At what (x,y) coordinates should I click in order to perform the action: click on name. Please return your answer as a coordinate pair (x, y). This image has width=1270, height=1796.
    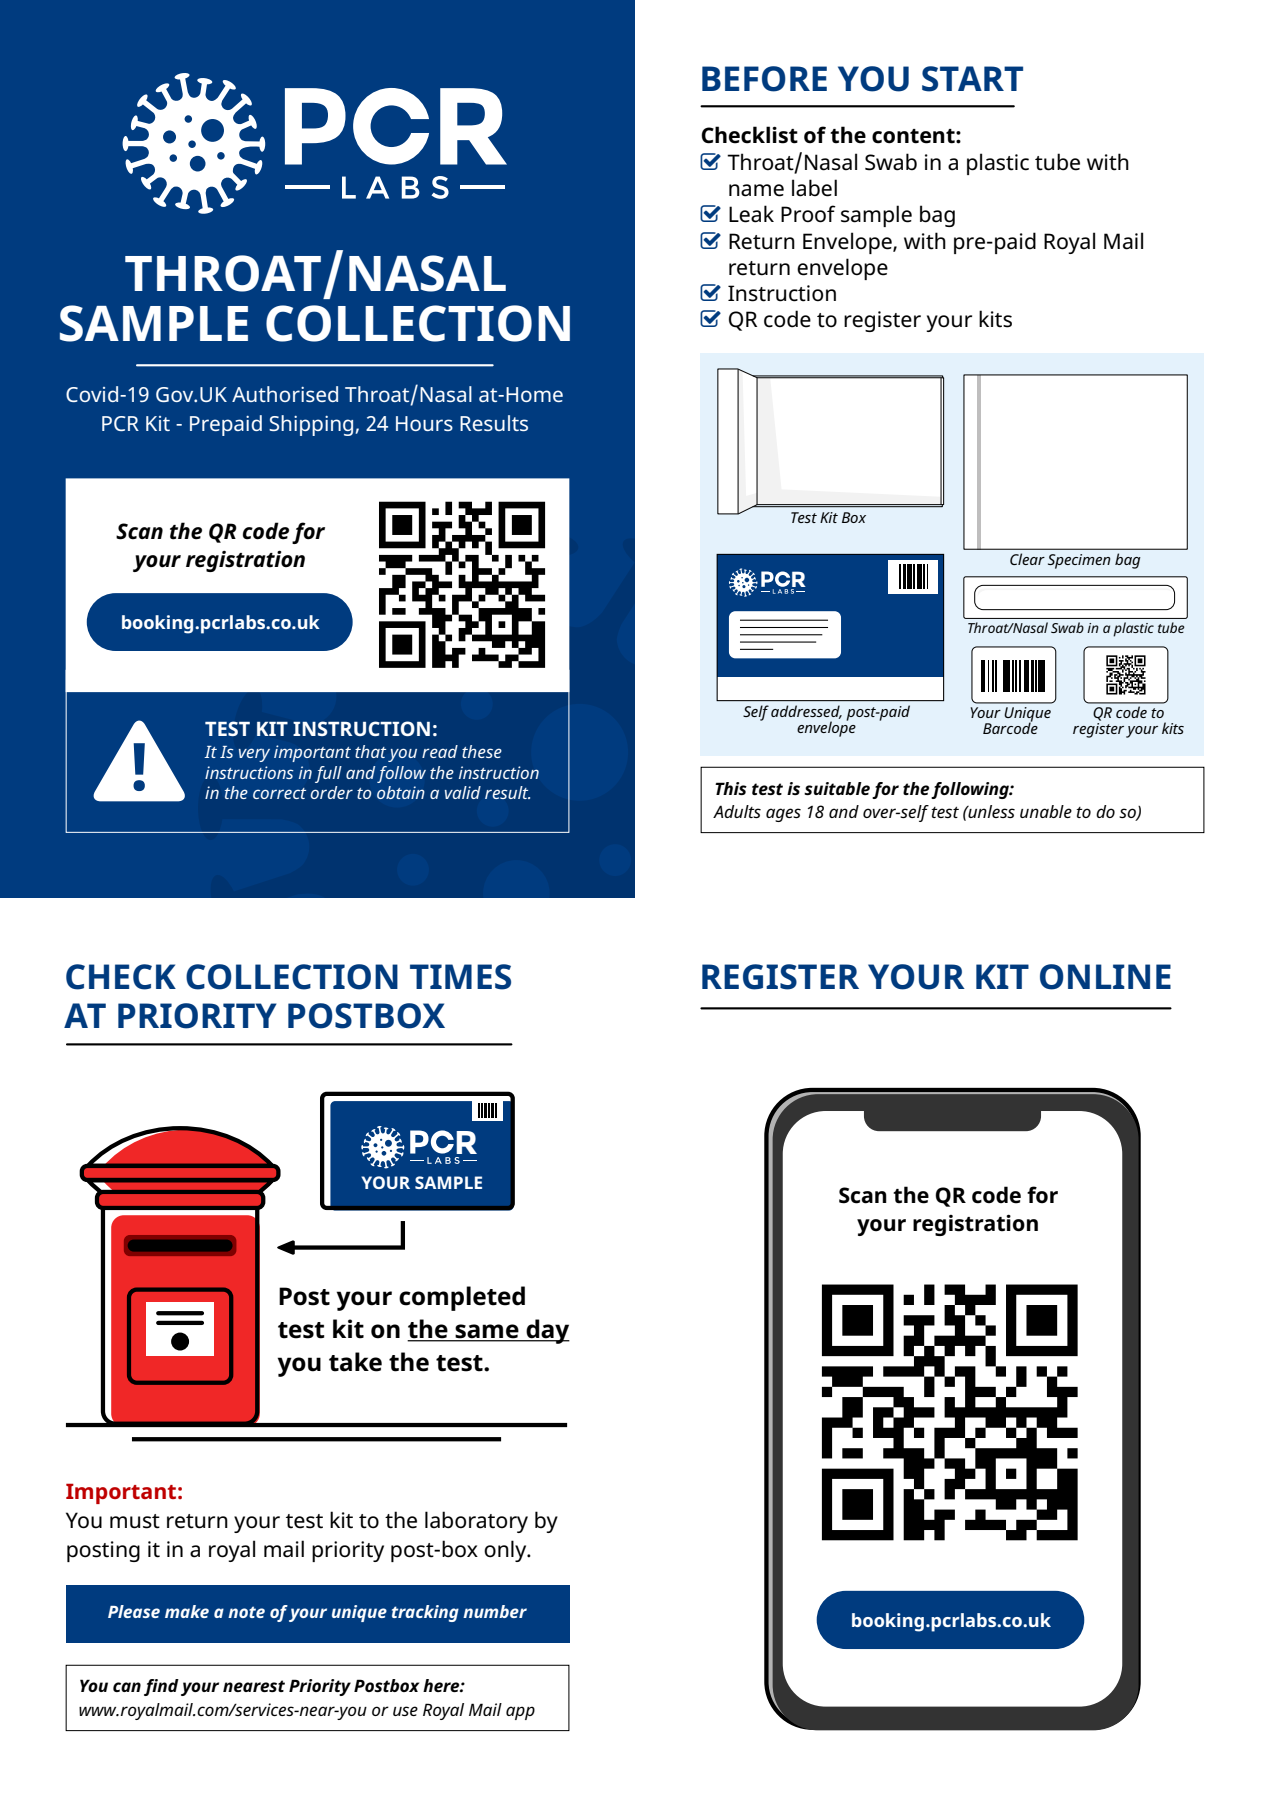
    Looking at the image, I should click on (756, 190).
